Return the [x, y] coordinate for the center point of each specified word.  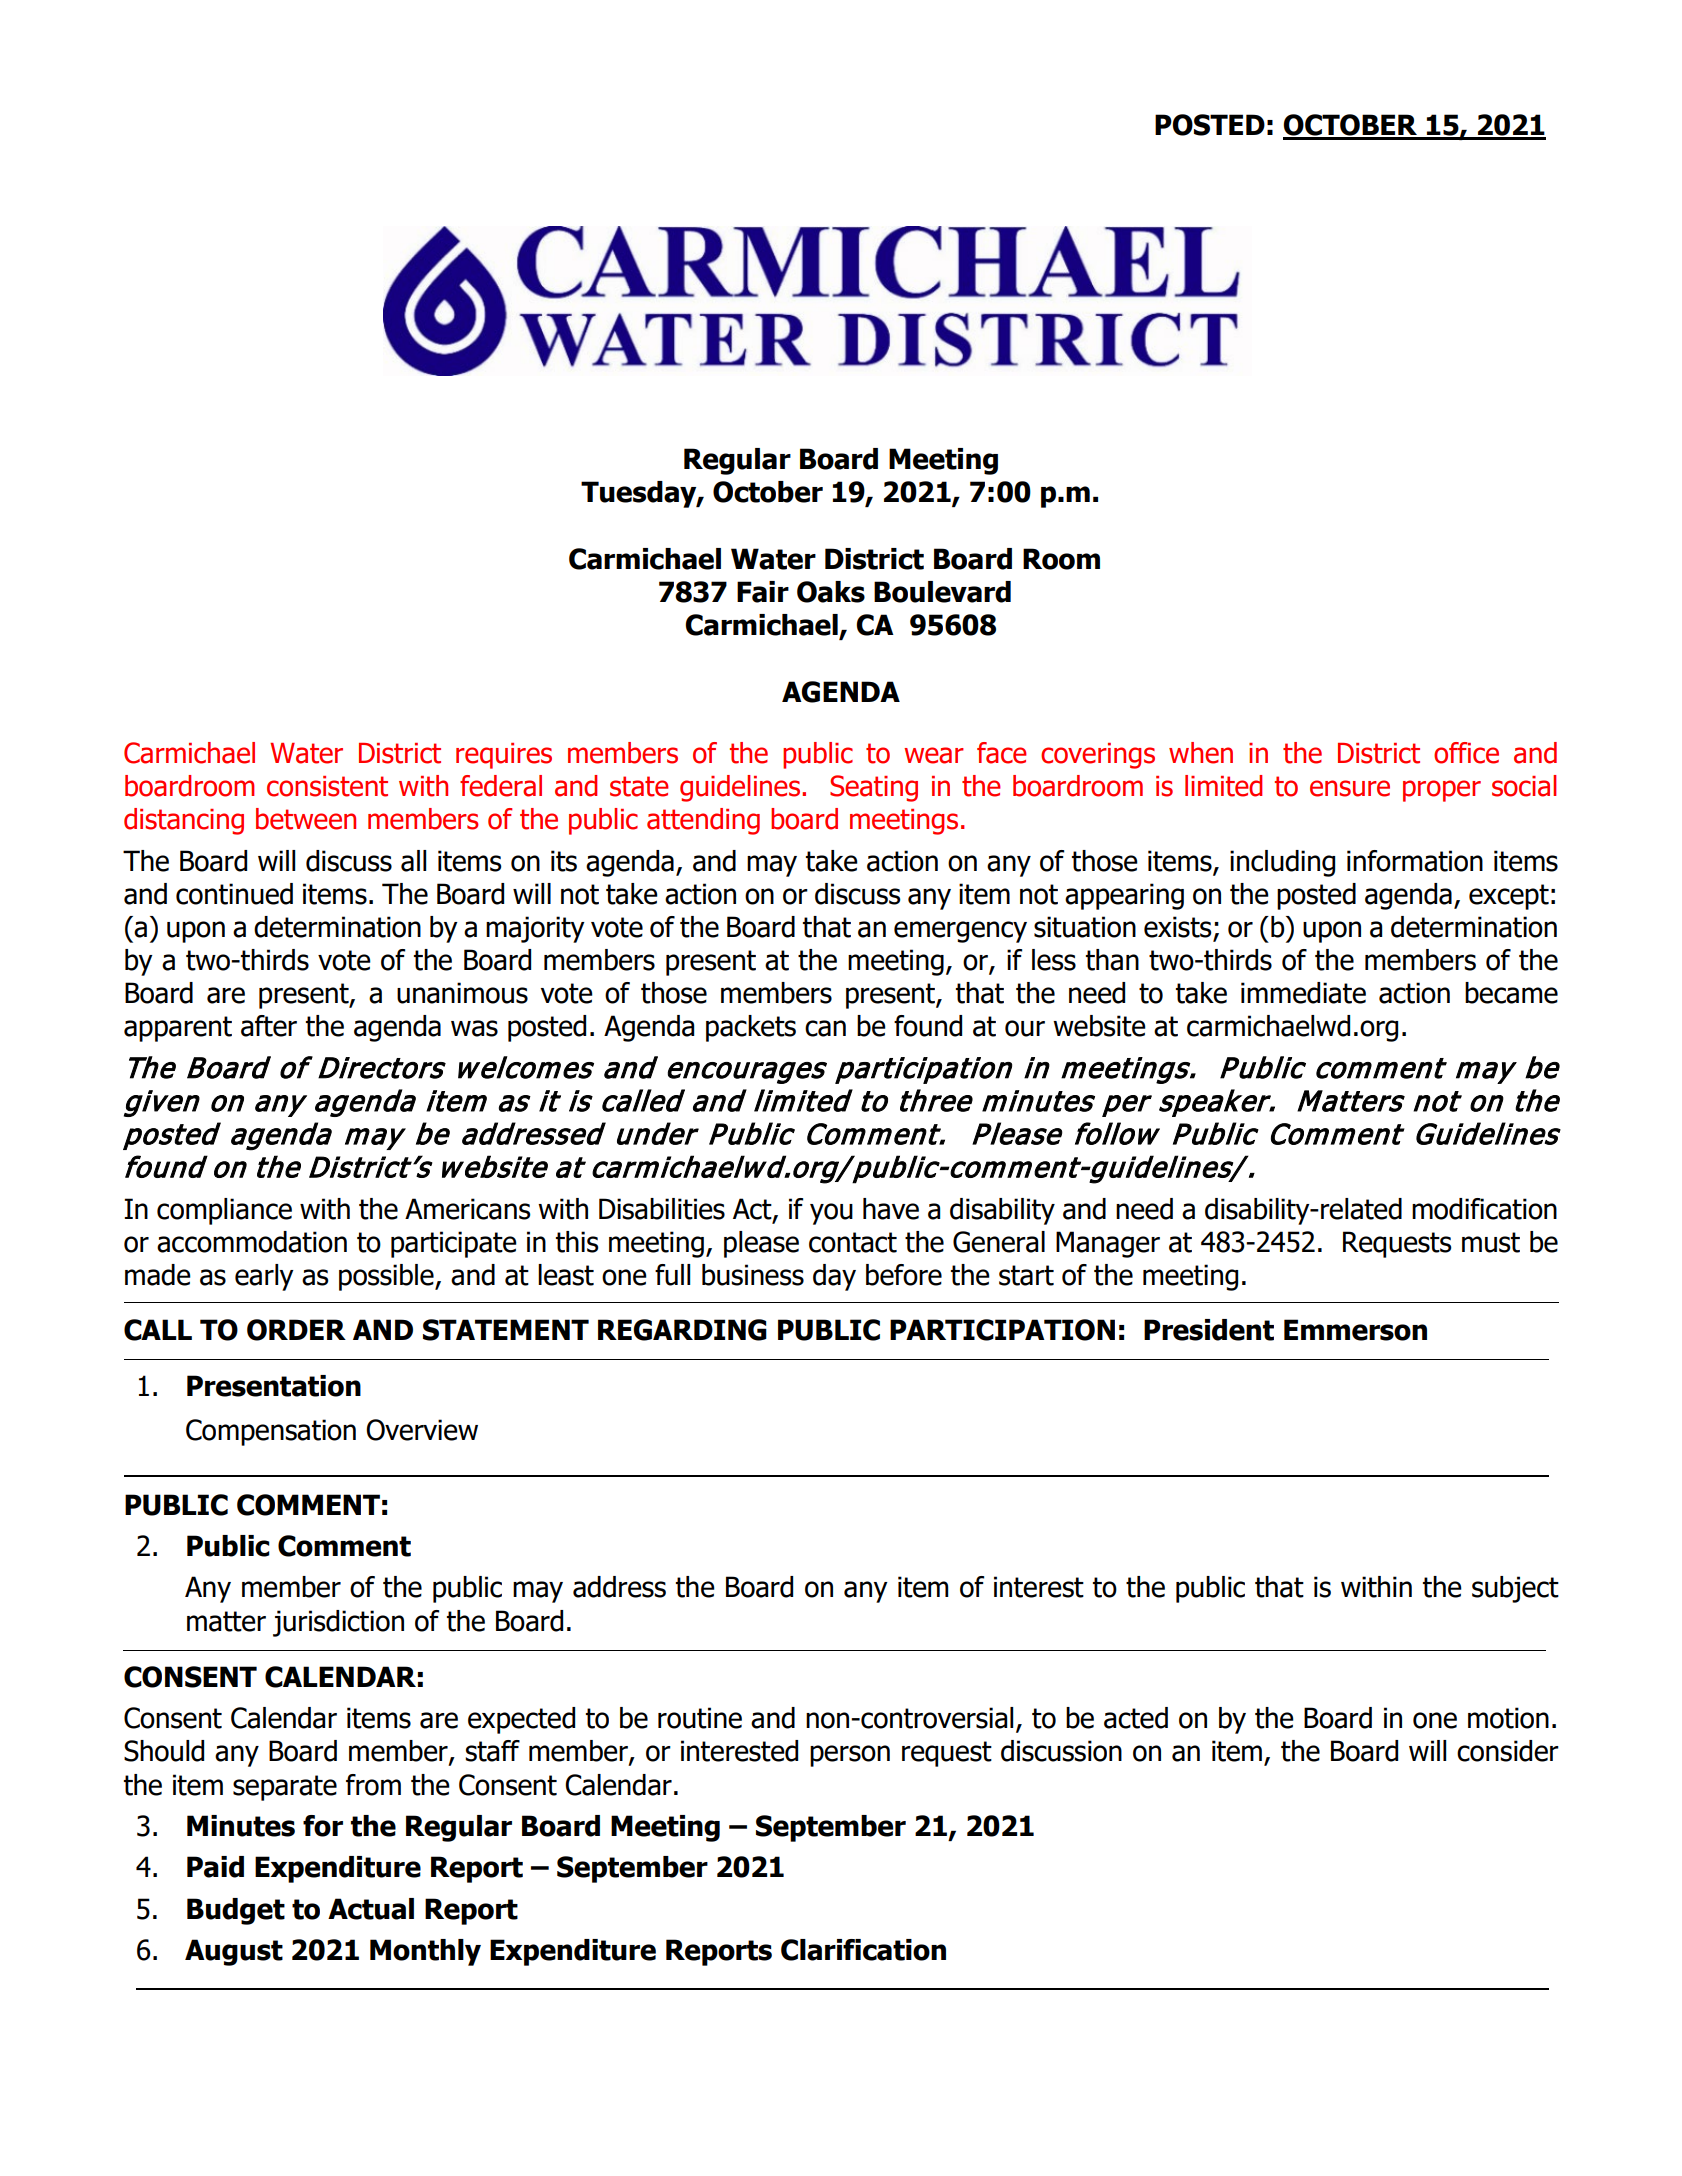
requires [504, 756]
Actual [371, 1909]
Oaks [831, 592]
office [1466, 753]
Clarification [863, 1950]
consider [1508, 1751]
